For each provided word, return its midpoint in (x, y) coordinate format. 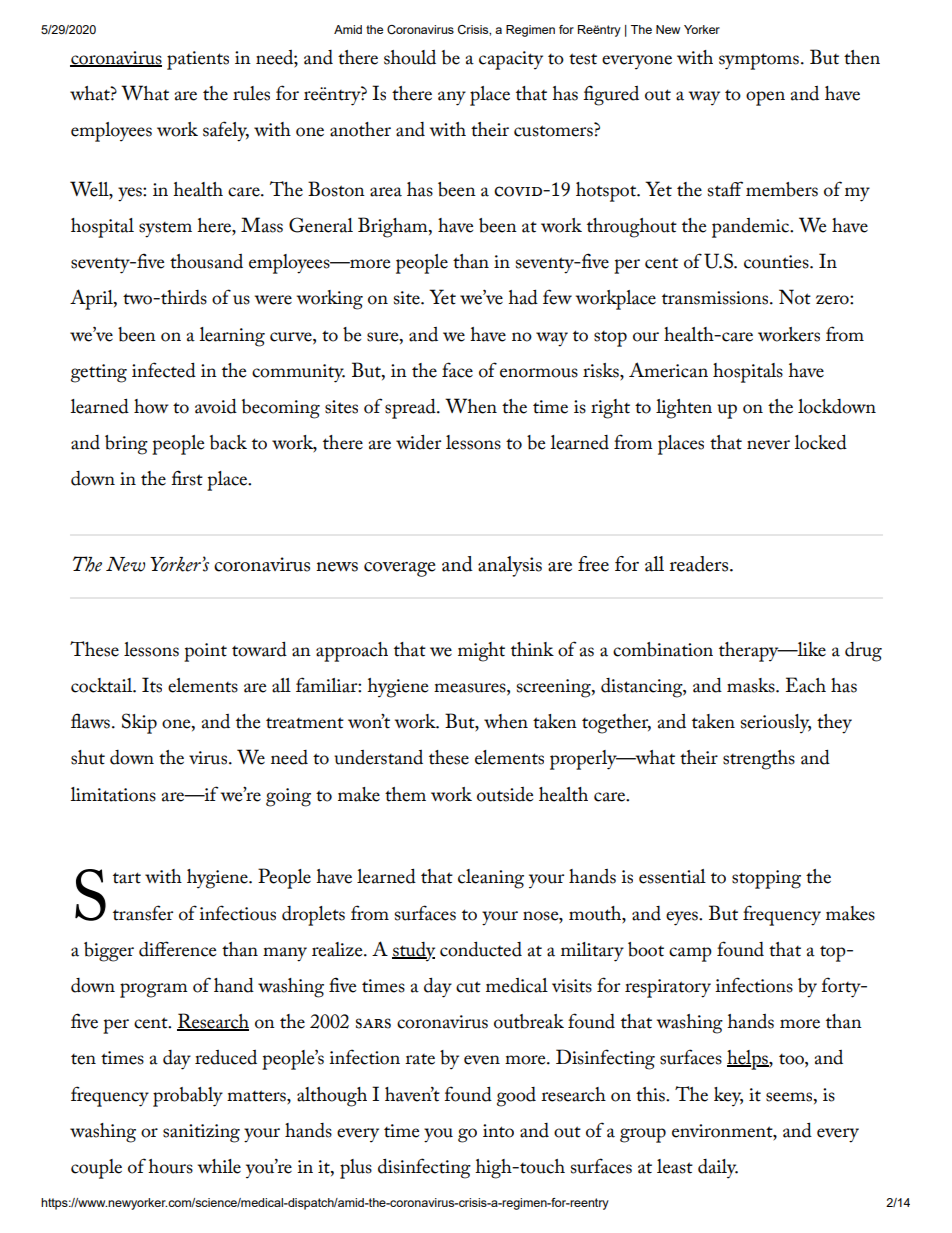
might (481, 652)
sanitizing (201, 1133)
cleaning (491, 879)
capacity (511, 60)
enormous (539, 373)
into (498, 1131)
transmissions (716, 298)
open (765, 98)
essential (672, 876)
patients (198, 60)
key (728, 1097)
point (205, 652)
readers (700, 564)
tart (127, 878)
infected (164, 370)
